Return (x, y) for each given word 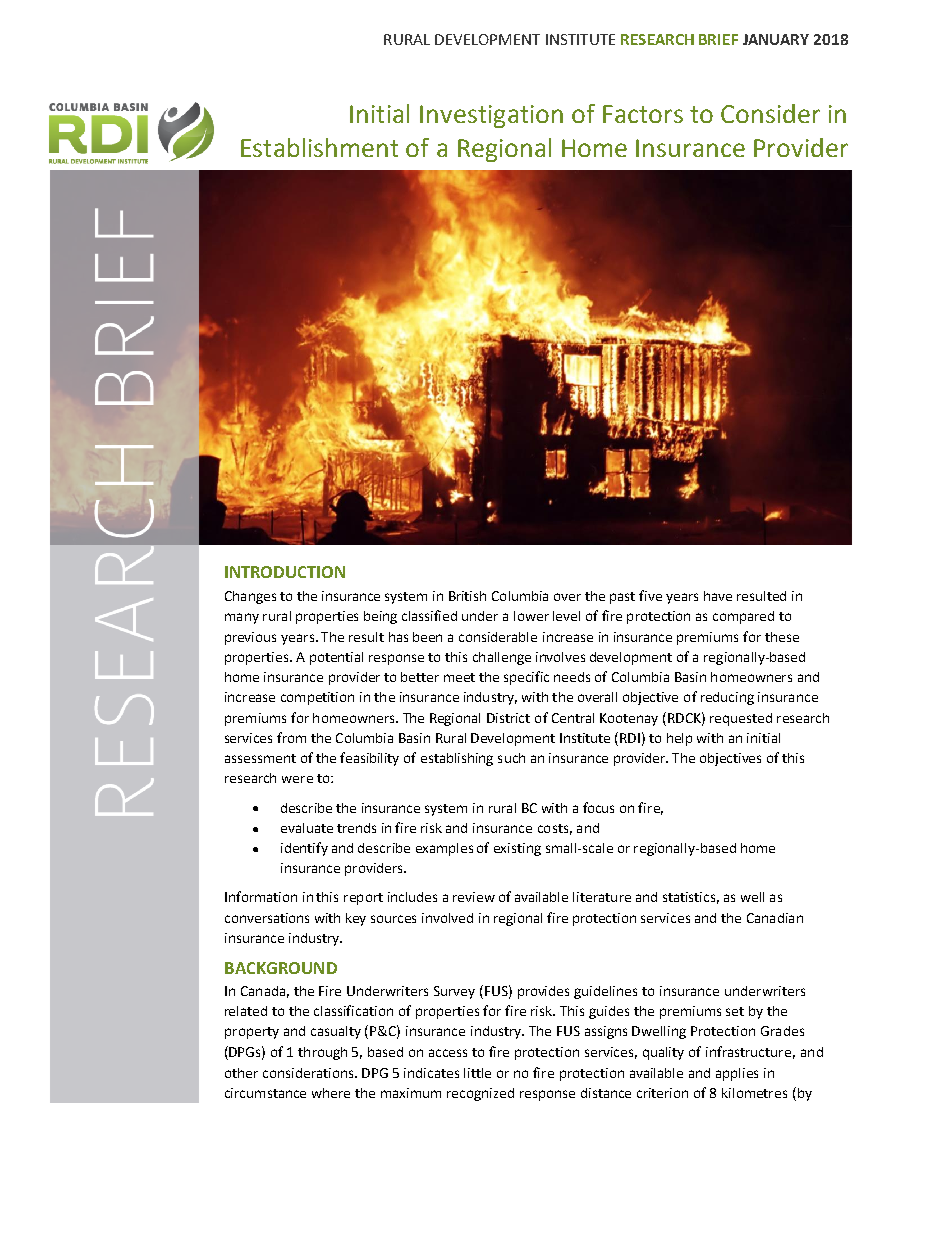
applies (737, 1074)
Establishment (319, 147)
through (322, 1053)
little (477, 1073)
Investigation (491, 116)
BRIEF (718, 39)
